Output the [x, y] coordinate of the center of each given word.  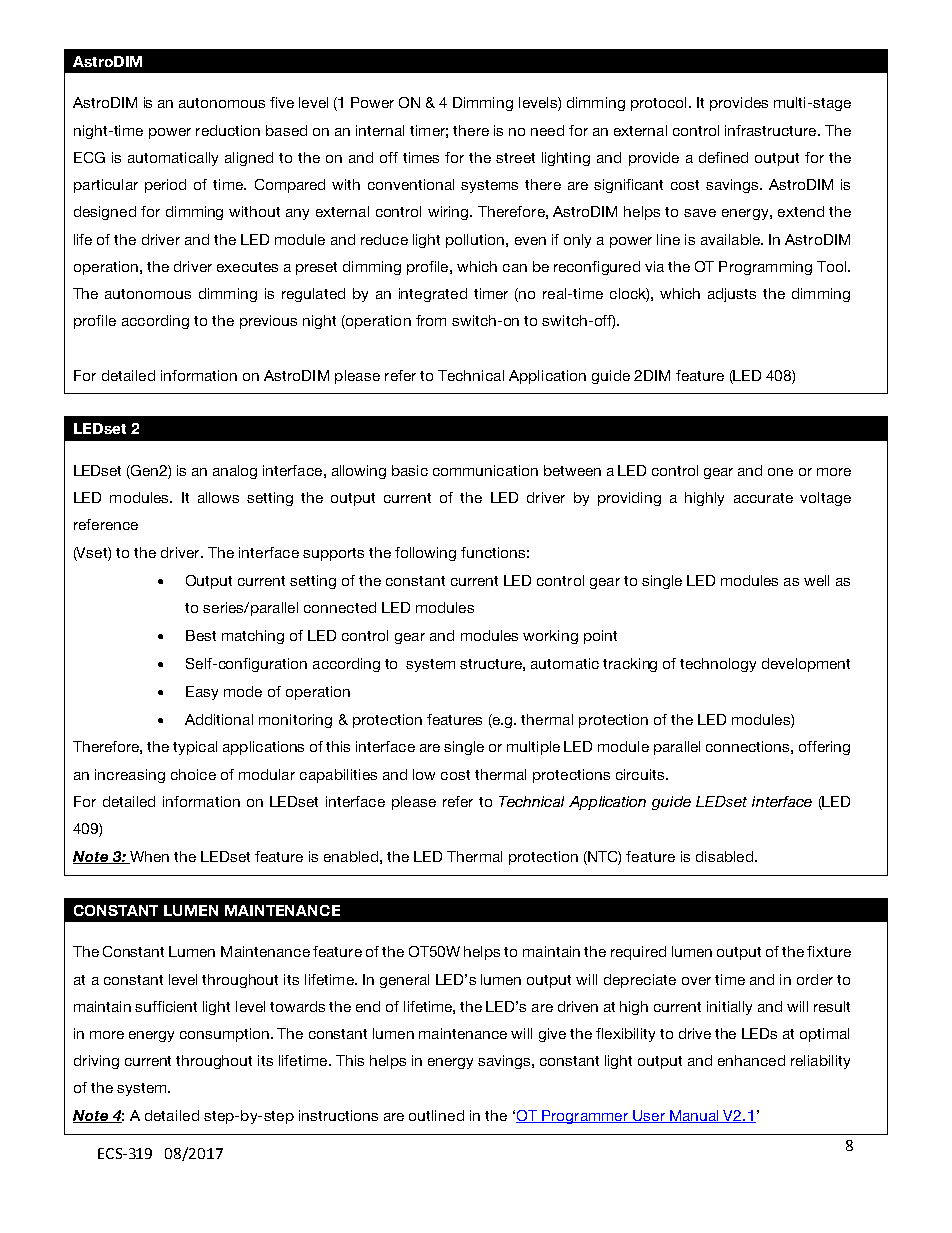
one [780, 472]
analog [235, 472]
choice [193, 774]
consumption [226, 1035]
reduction [228, 130]
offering [824, 748]
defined [723, 157]
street [515, 158]
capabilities [338, 776]
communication [485, 470]
